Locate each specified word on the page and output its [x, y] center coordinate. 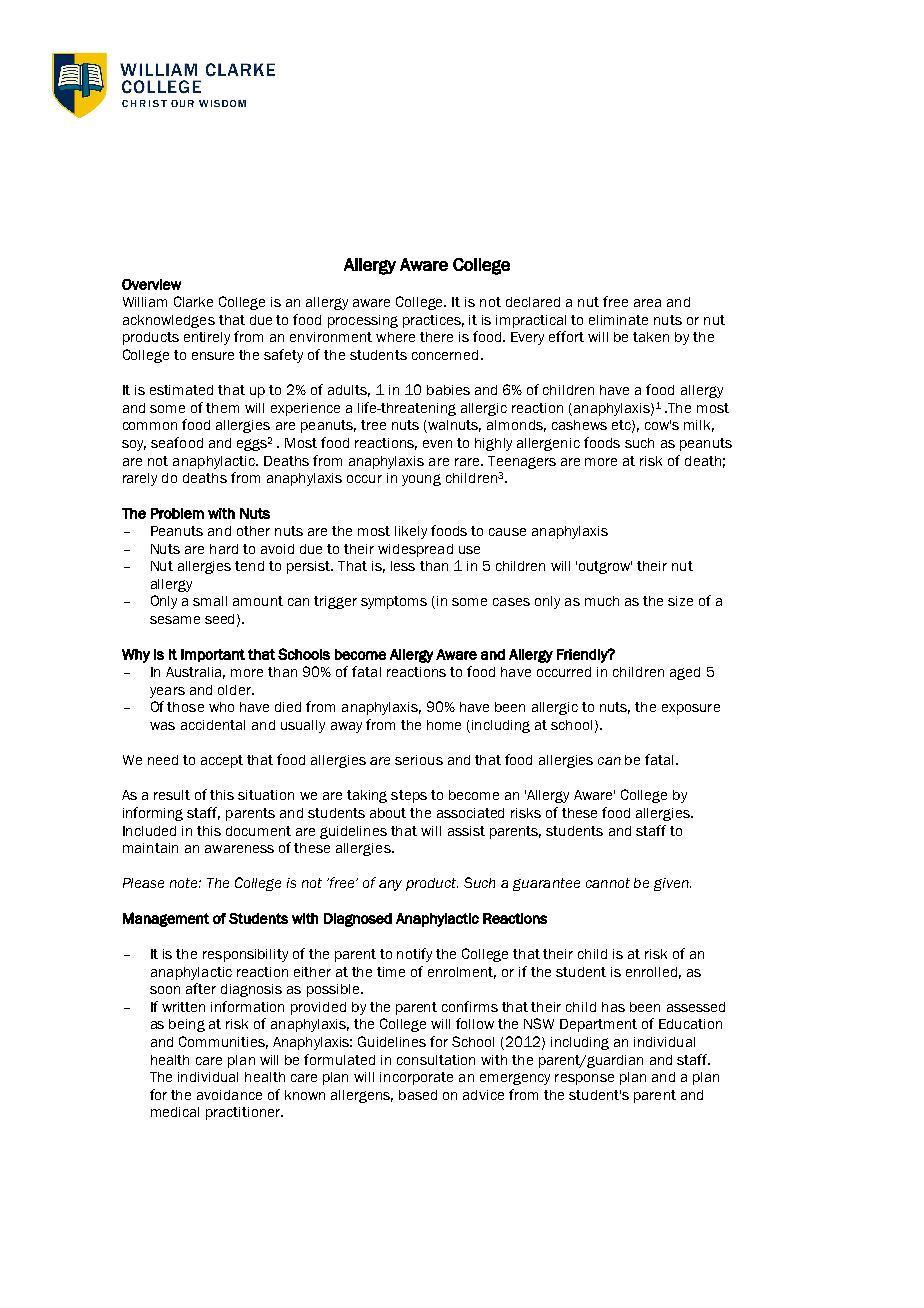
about [388, 813]
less [403, 566]
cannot [608, 883]
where [395, 337]
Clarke [193, 301]
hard [224, 549]
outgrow [605, 567]
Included [149, 831]
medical [175, 1112]
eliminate [618, 320]
